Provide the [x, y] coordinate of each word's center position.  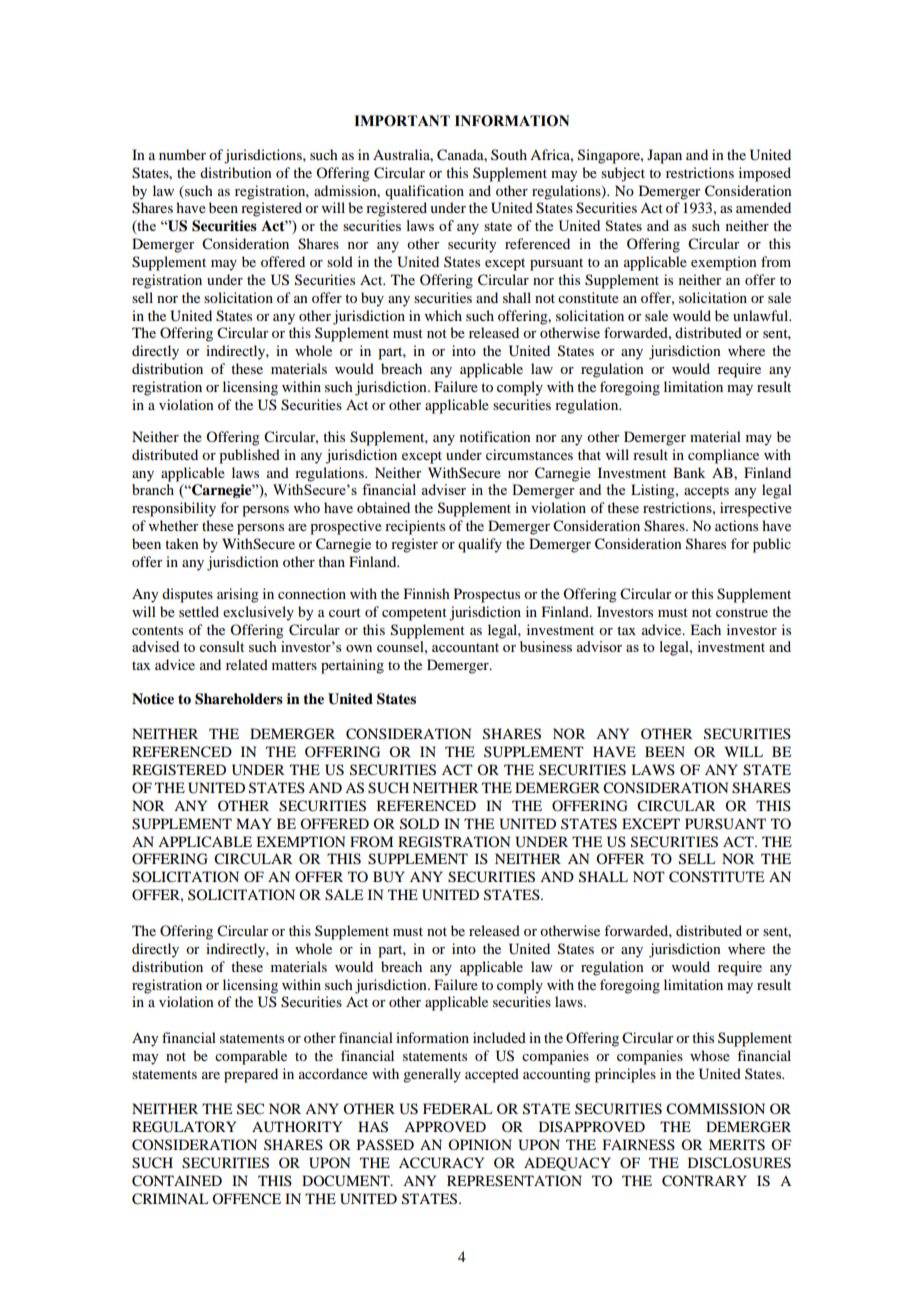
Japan [664, 156]
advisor [599, 646]
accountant [465, 647]
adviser [443, 489]
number [182, 154]
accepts [706, 492]
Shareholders [239, 699]
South [509, 154]
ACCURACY [441, 1163]
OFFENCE [246, 1199]
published [249, 456]
